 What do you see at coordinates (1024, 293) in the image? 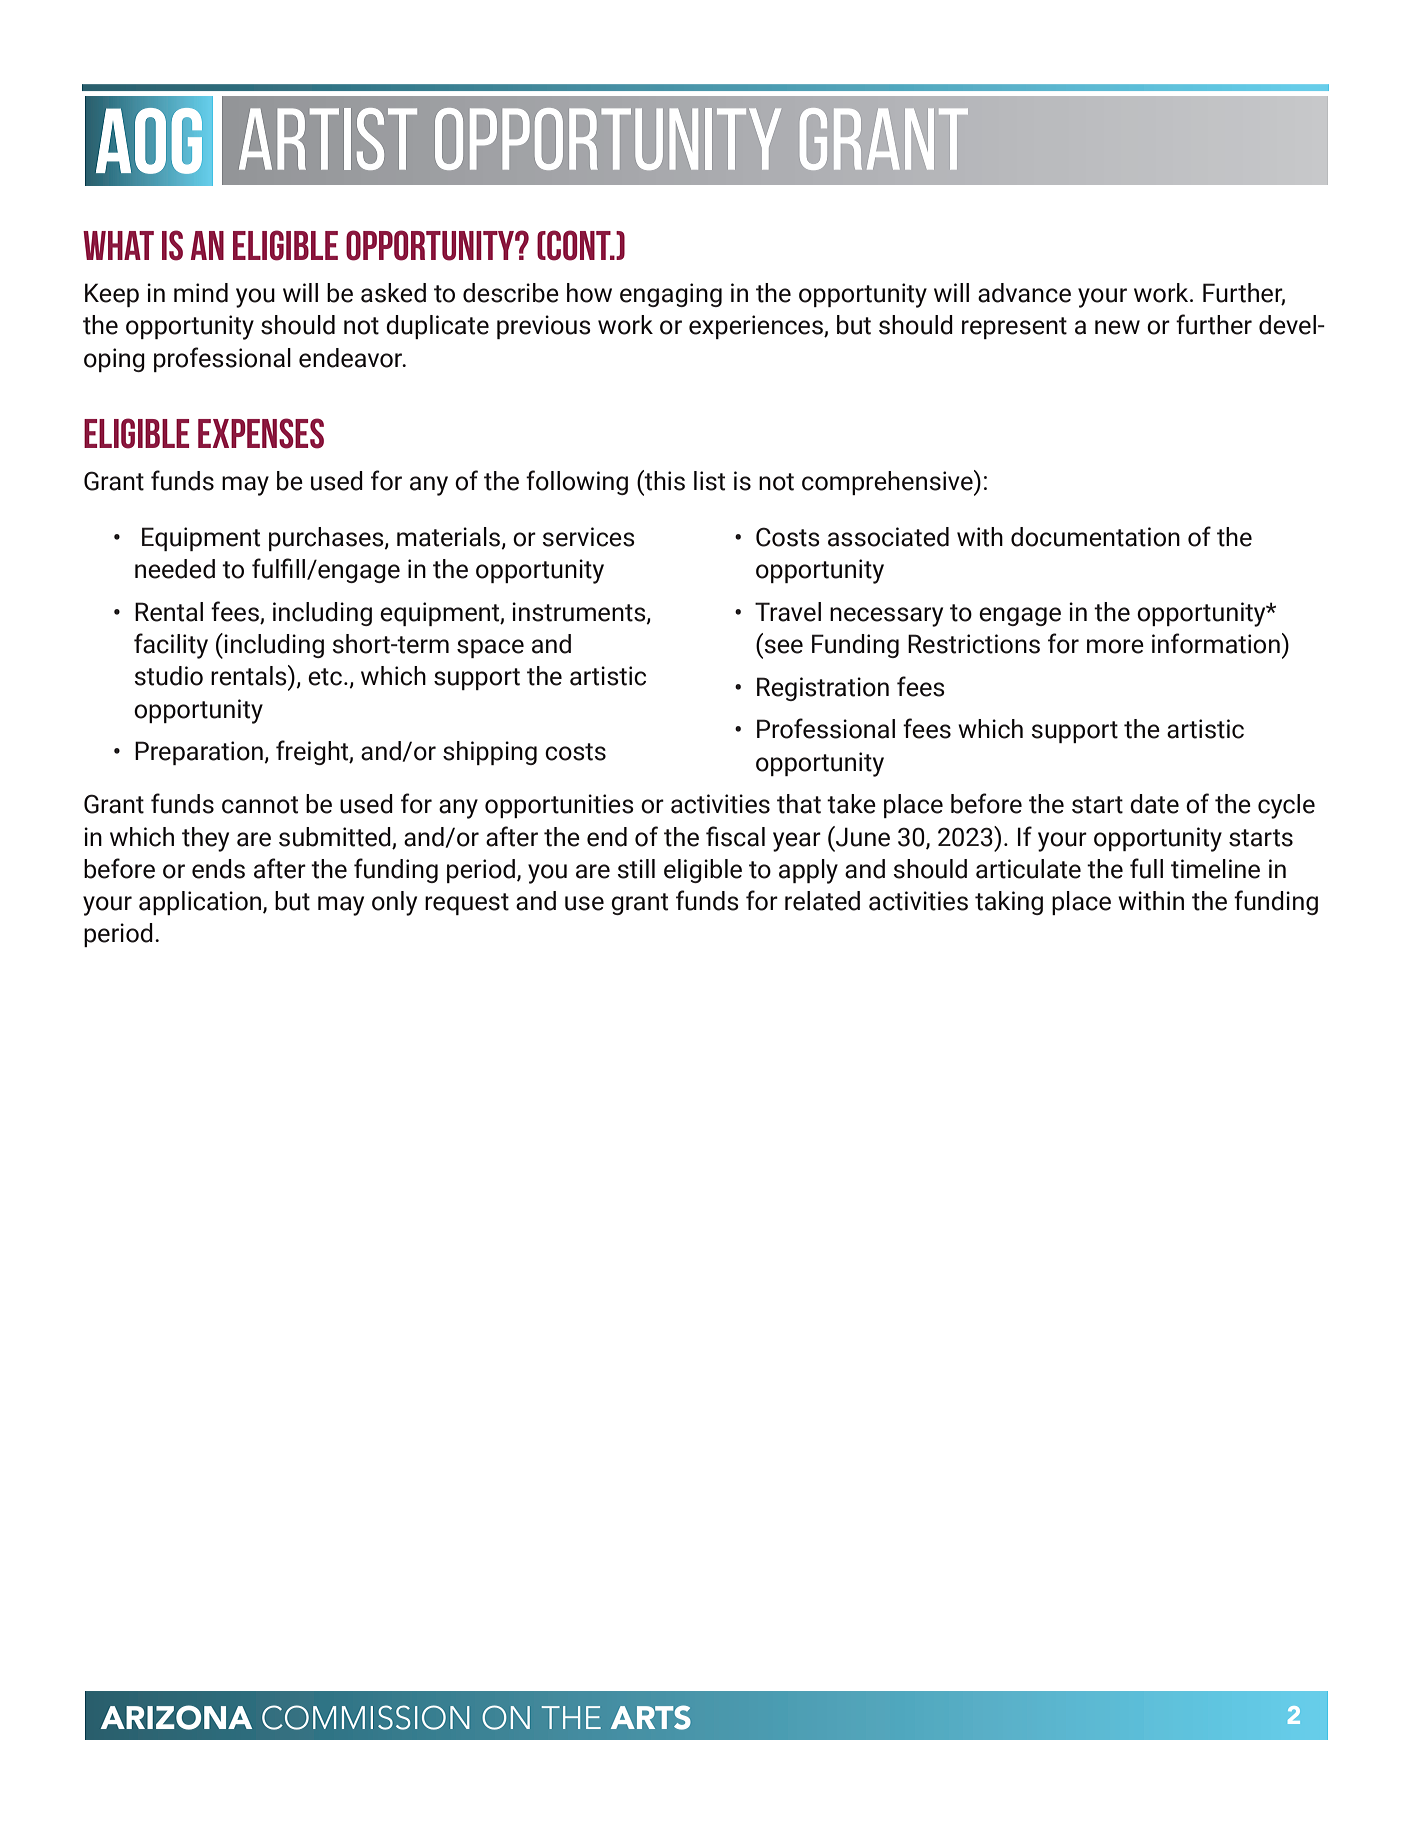
I see `advance` at bounding box center [1024, 293].
